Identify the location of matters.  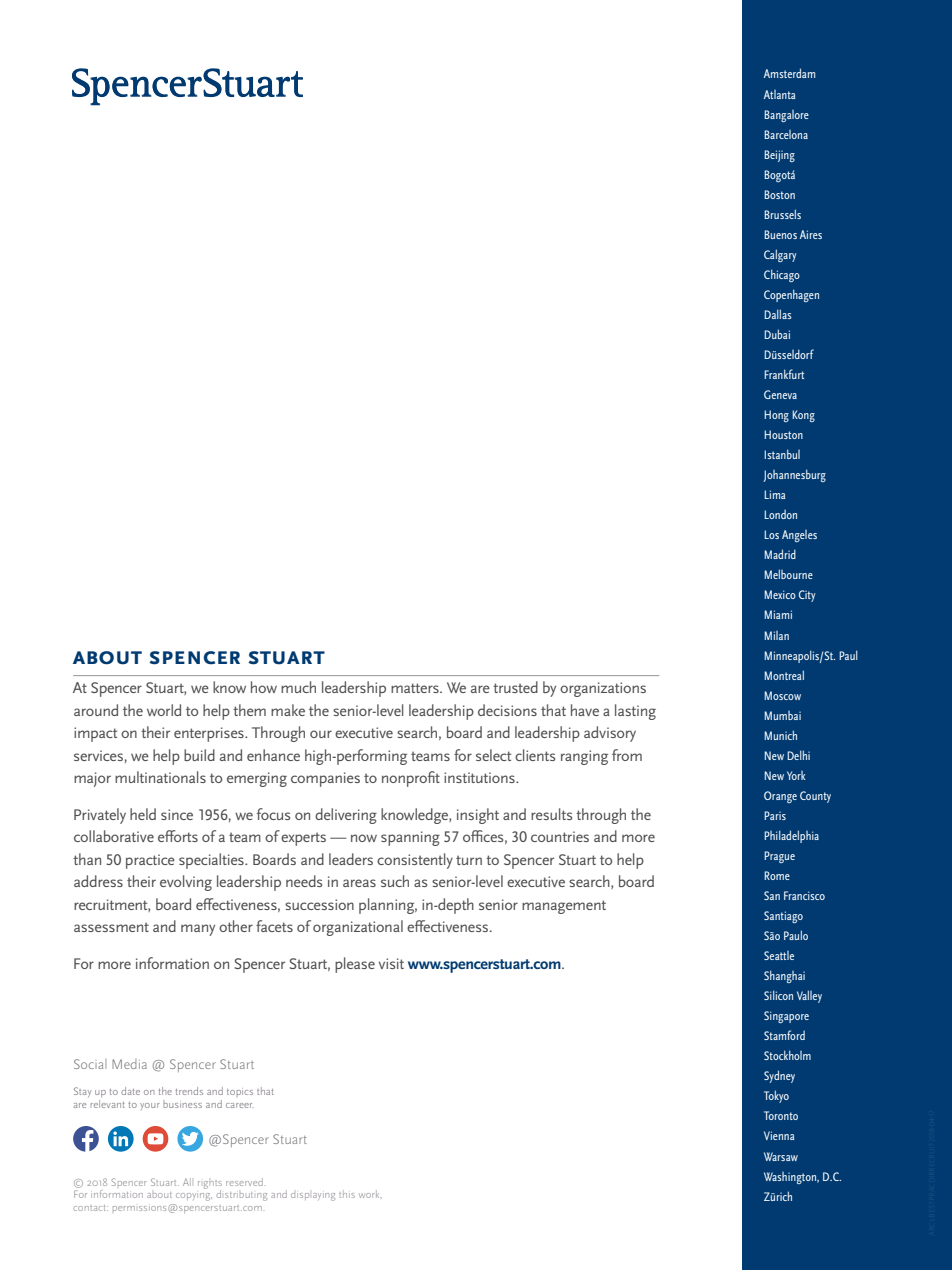
(416, 688).
